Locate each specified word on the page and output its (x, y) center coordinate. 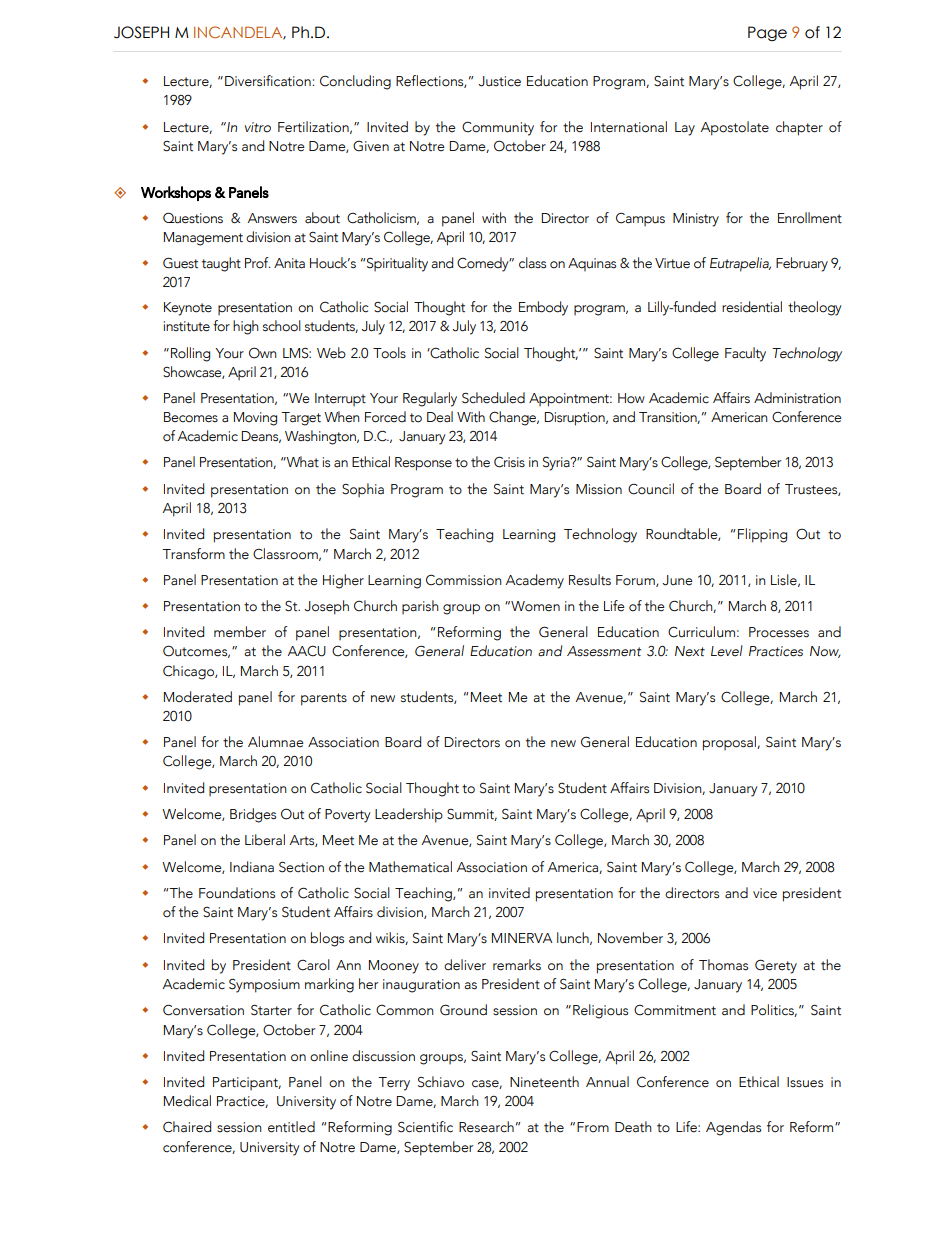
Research (486, 1127)
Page (767, 33)
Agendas (733, 1128)
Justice (499, 81)
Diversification (269, 81)
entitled (291, 1127)
